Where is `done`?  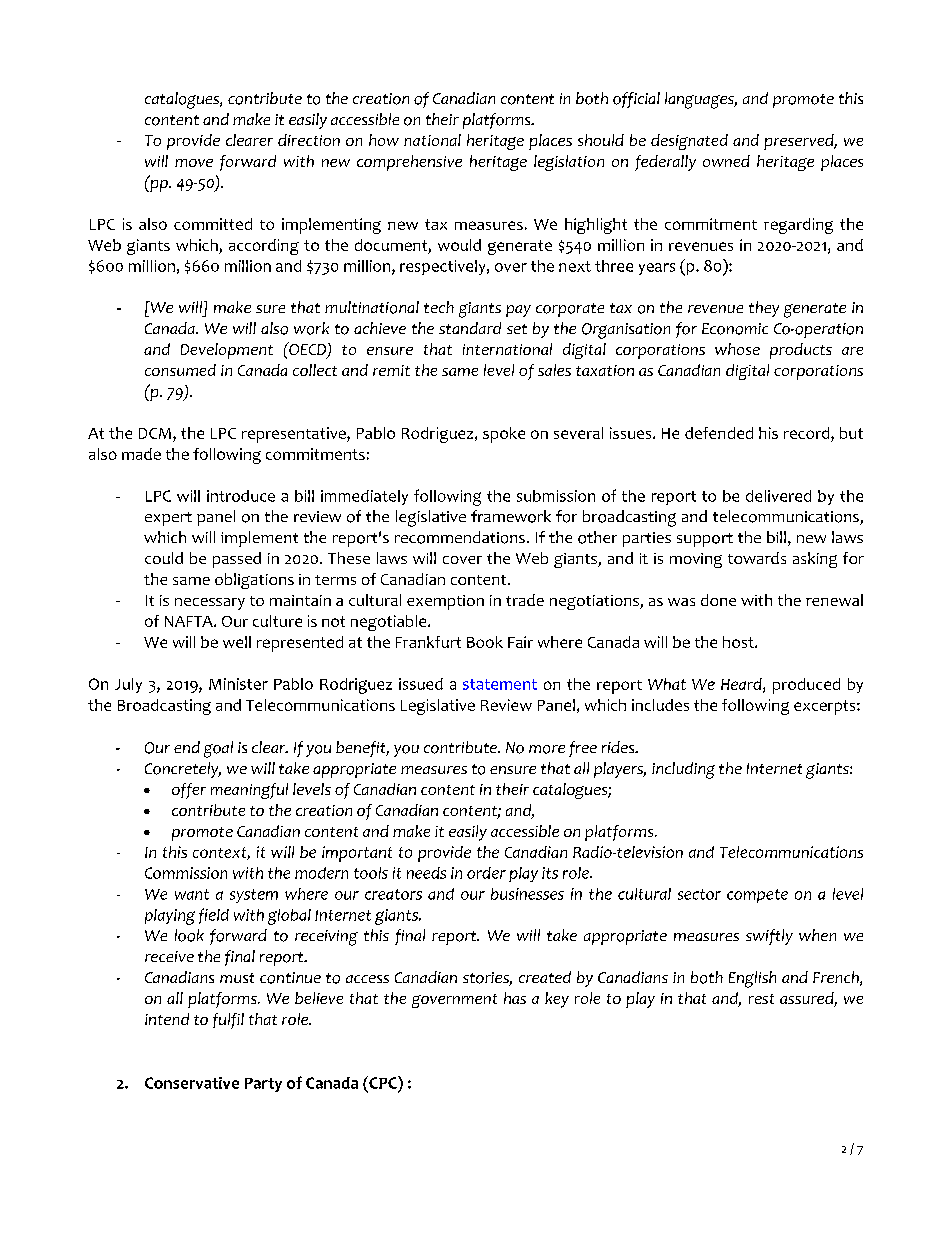
done is located at coordinates (718, 600).
